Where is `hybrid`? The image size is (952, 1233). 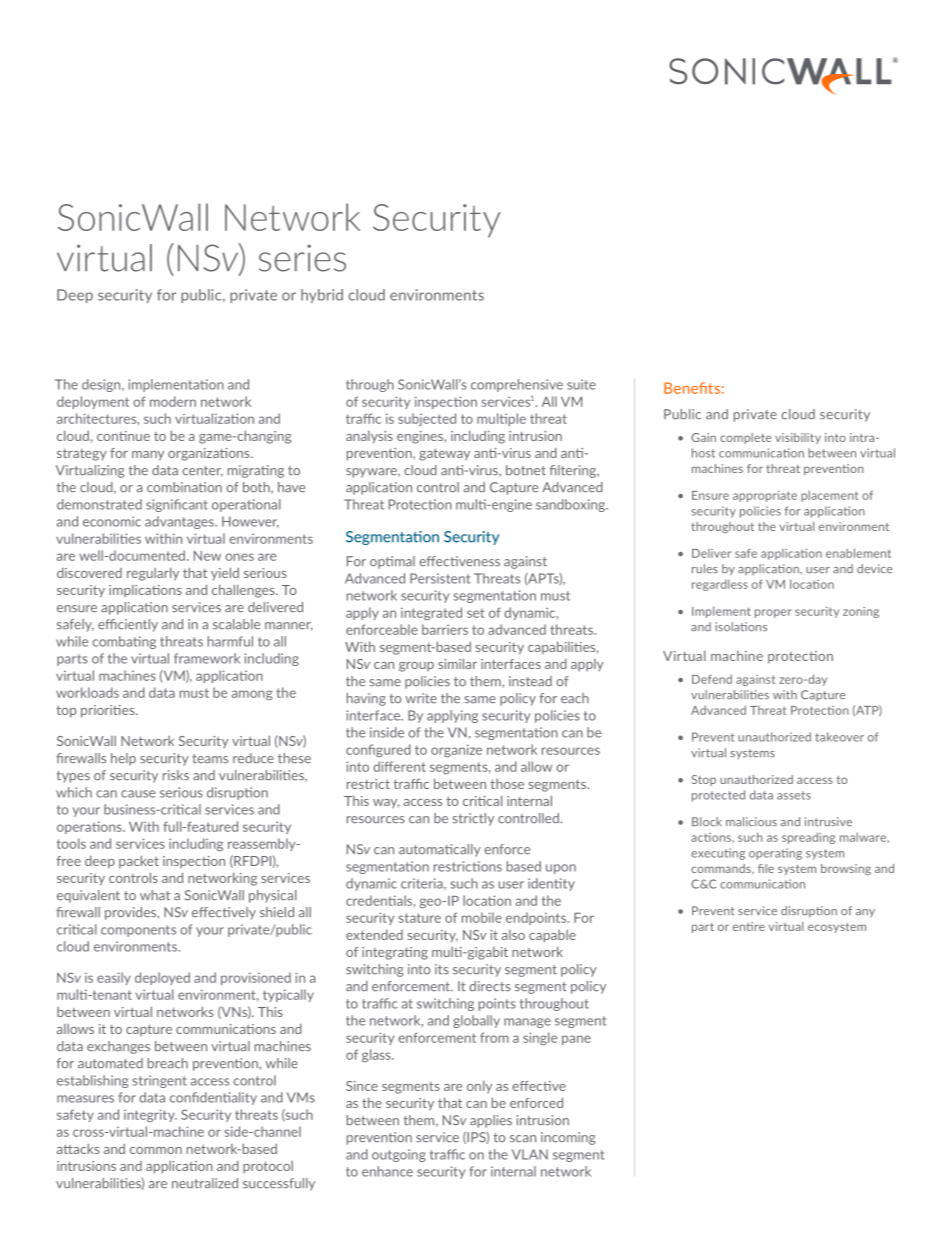 hybrid is located at coordinates (322, 296).
